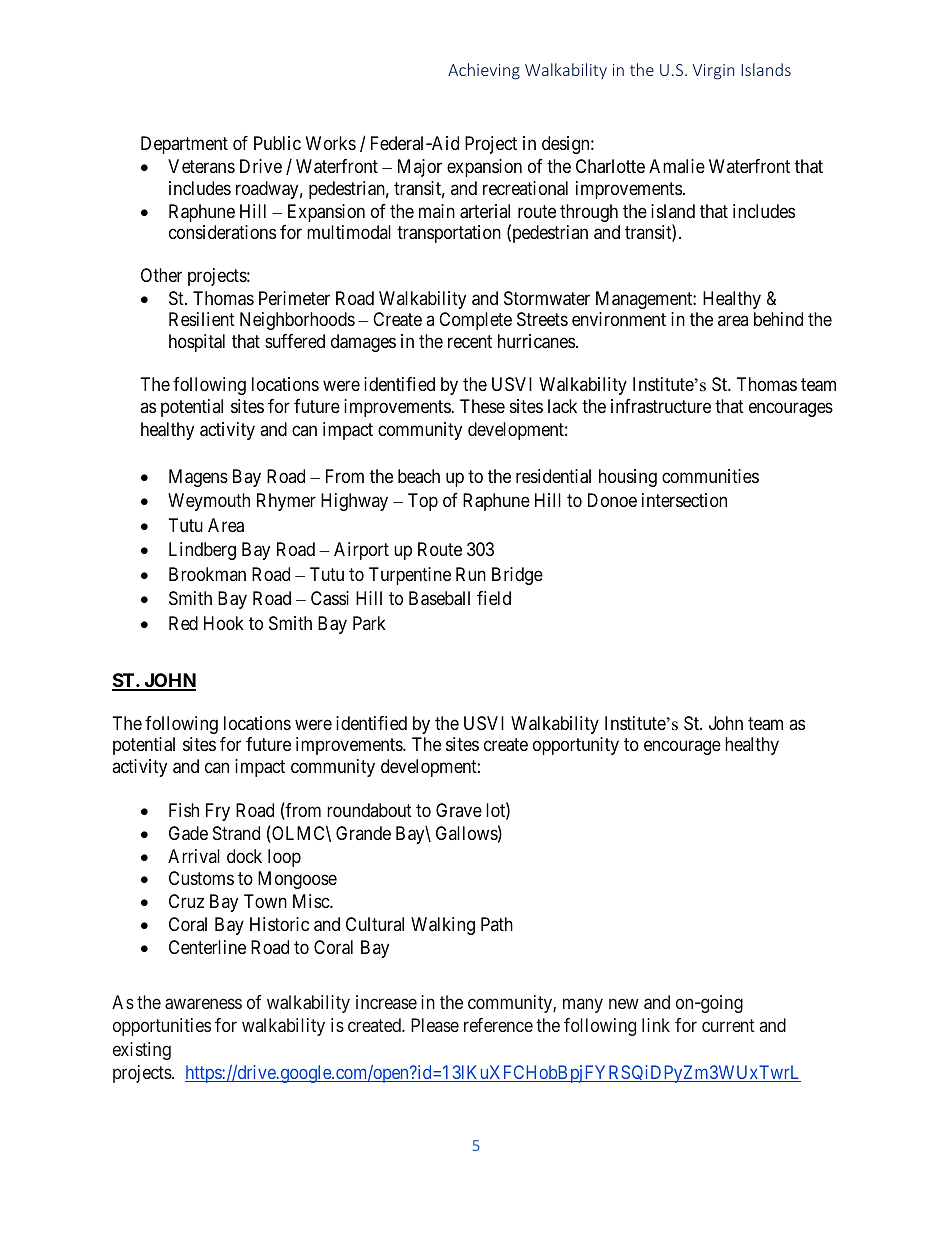  I want to click on awareness, so click(203, 1003).
